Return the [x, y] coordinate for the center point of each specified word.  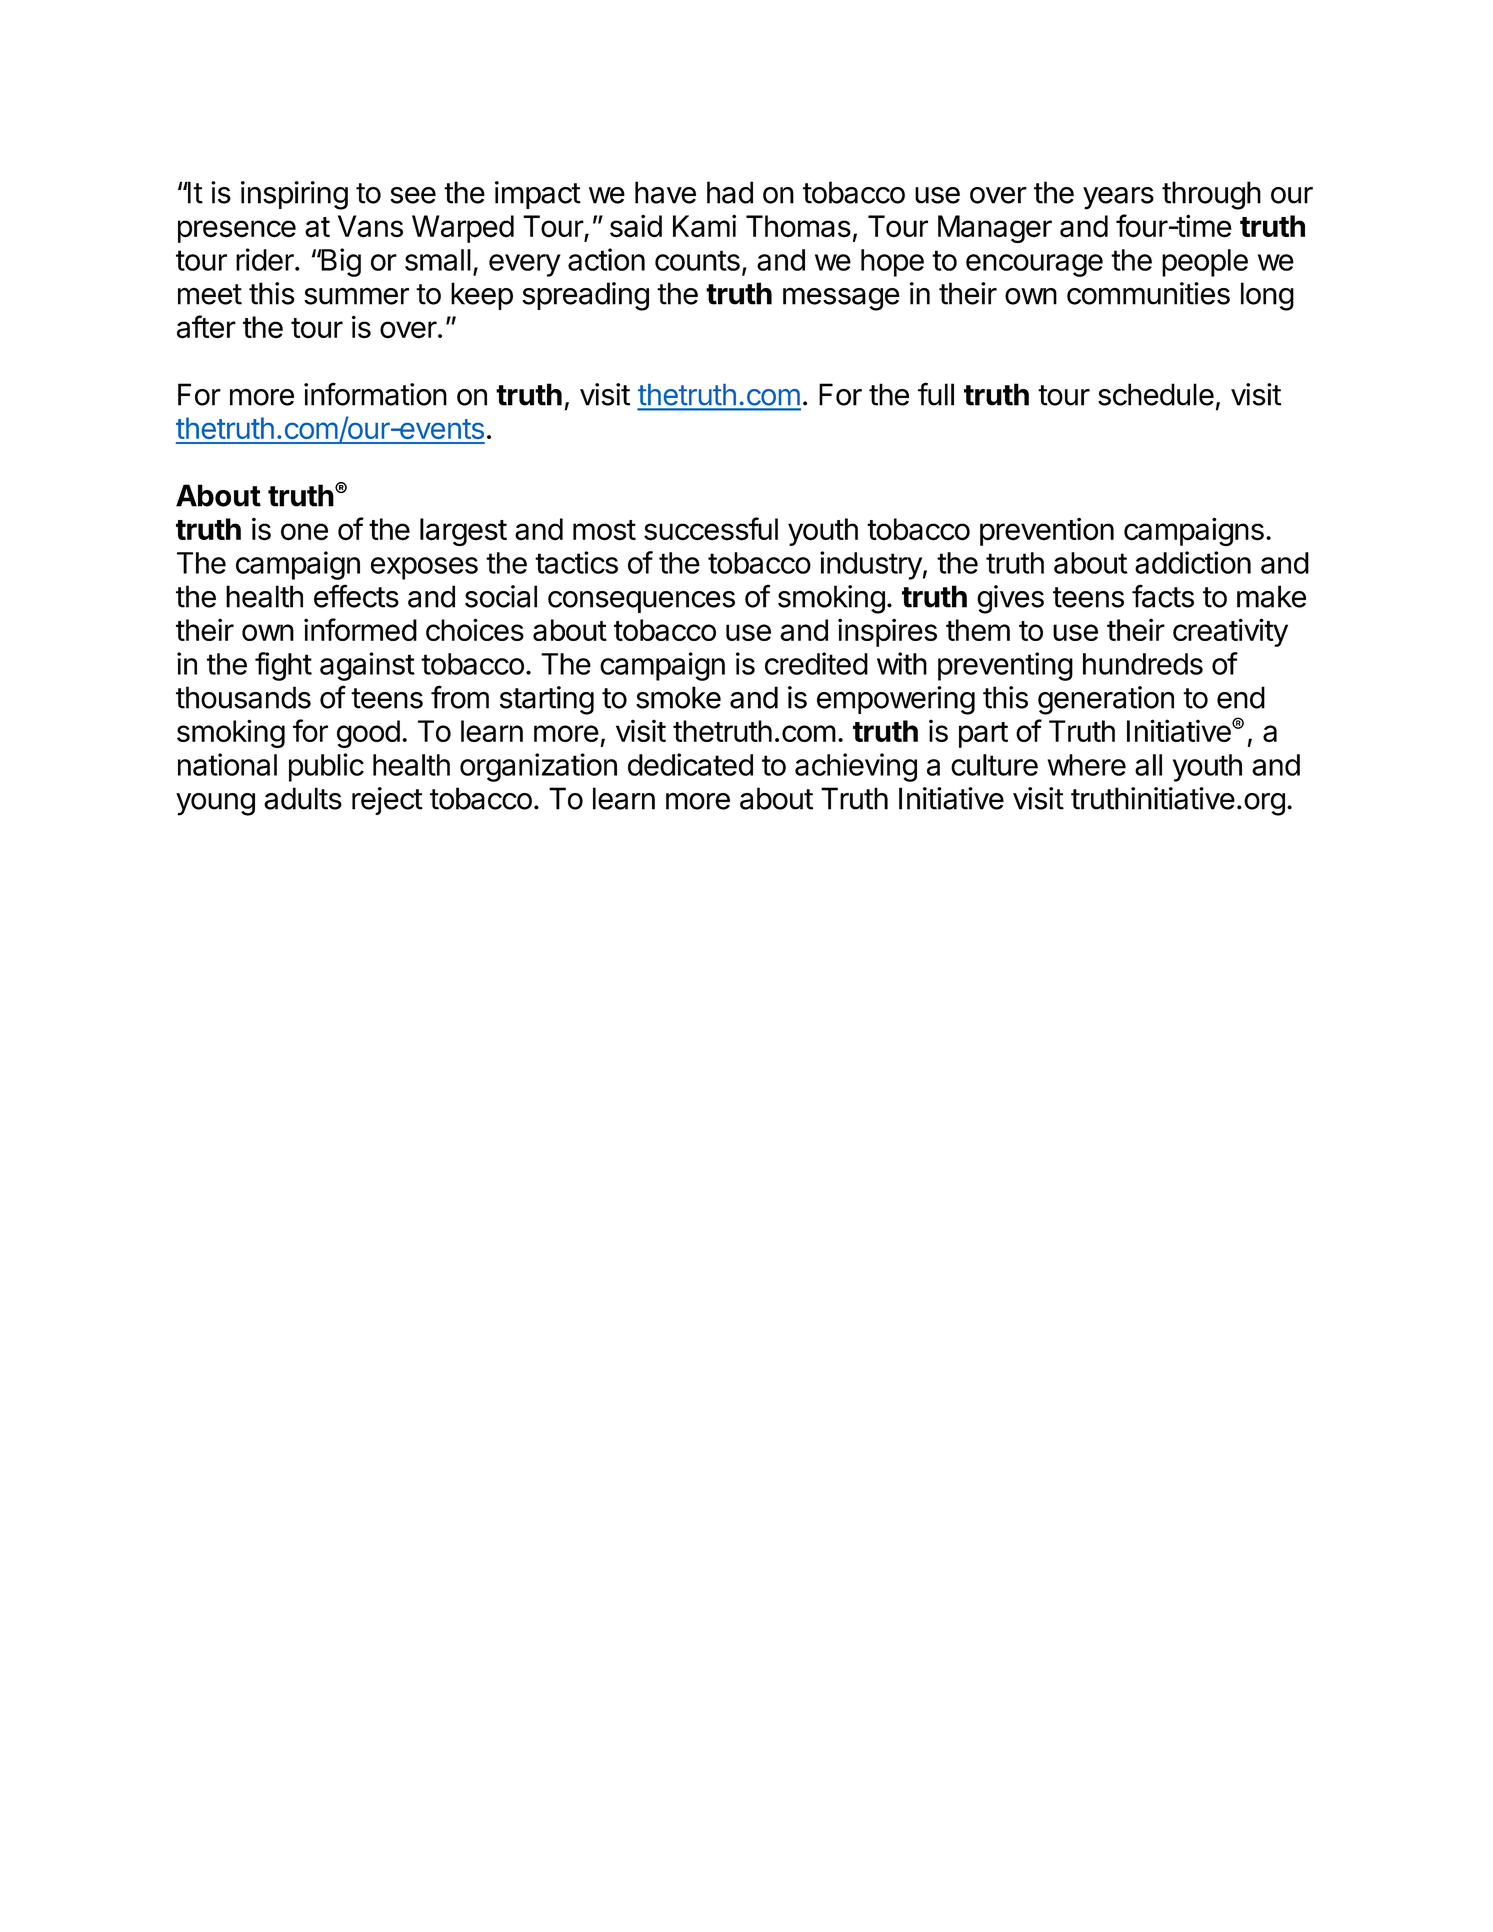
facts [1163, 596]
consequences [641, 602]
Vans [370, 226]
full [936, 394]
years [1118, 198]
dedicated [690, 764]
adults [303, 798]
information [375, 394]
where [1086, 765]
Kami [704, 226]
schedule [1156, 394]
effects [356, 596]
